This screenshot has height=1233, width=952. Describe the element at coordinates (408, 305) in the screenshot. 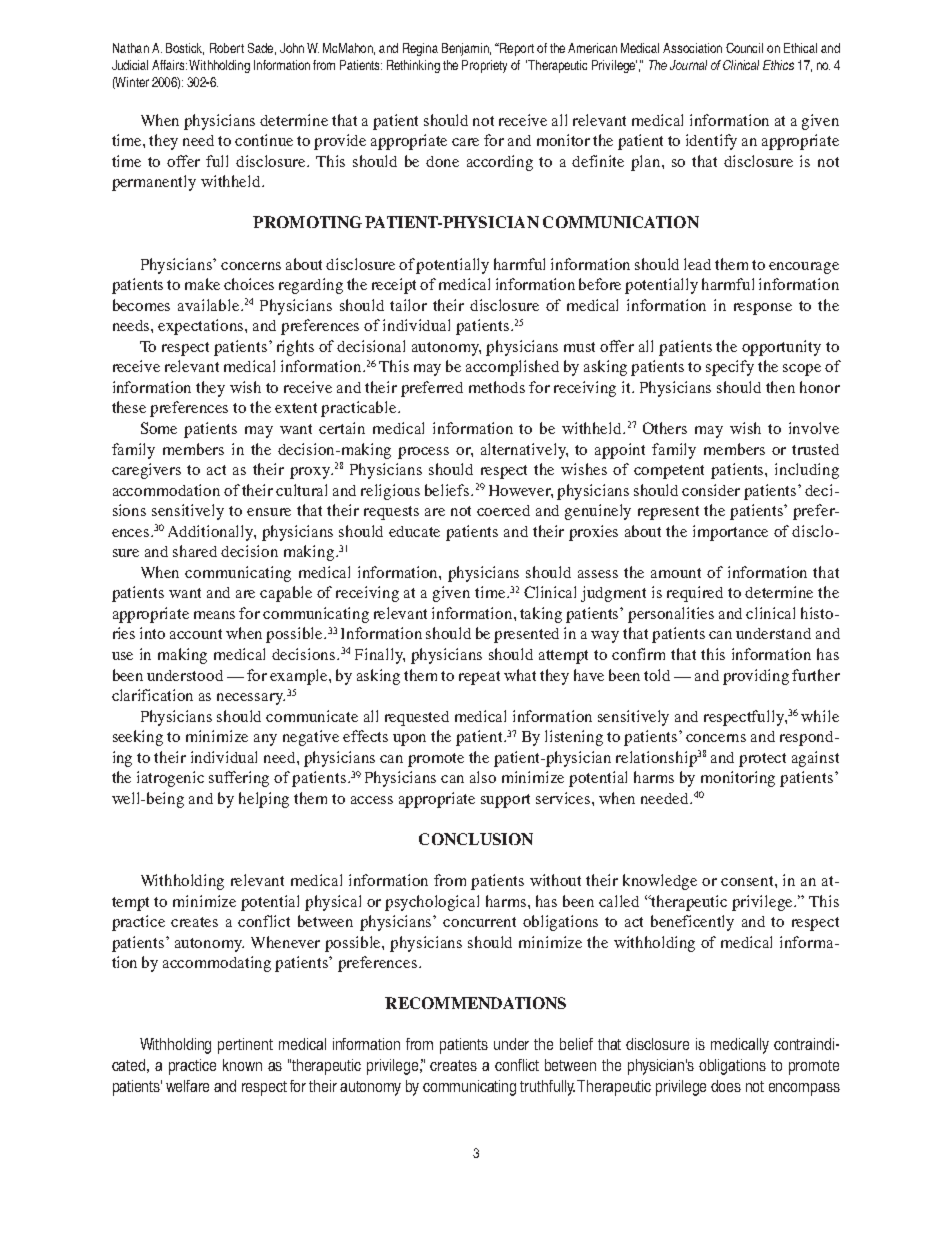

I see `tailor` at that location.
